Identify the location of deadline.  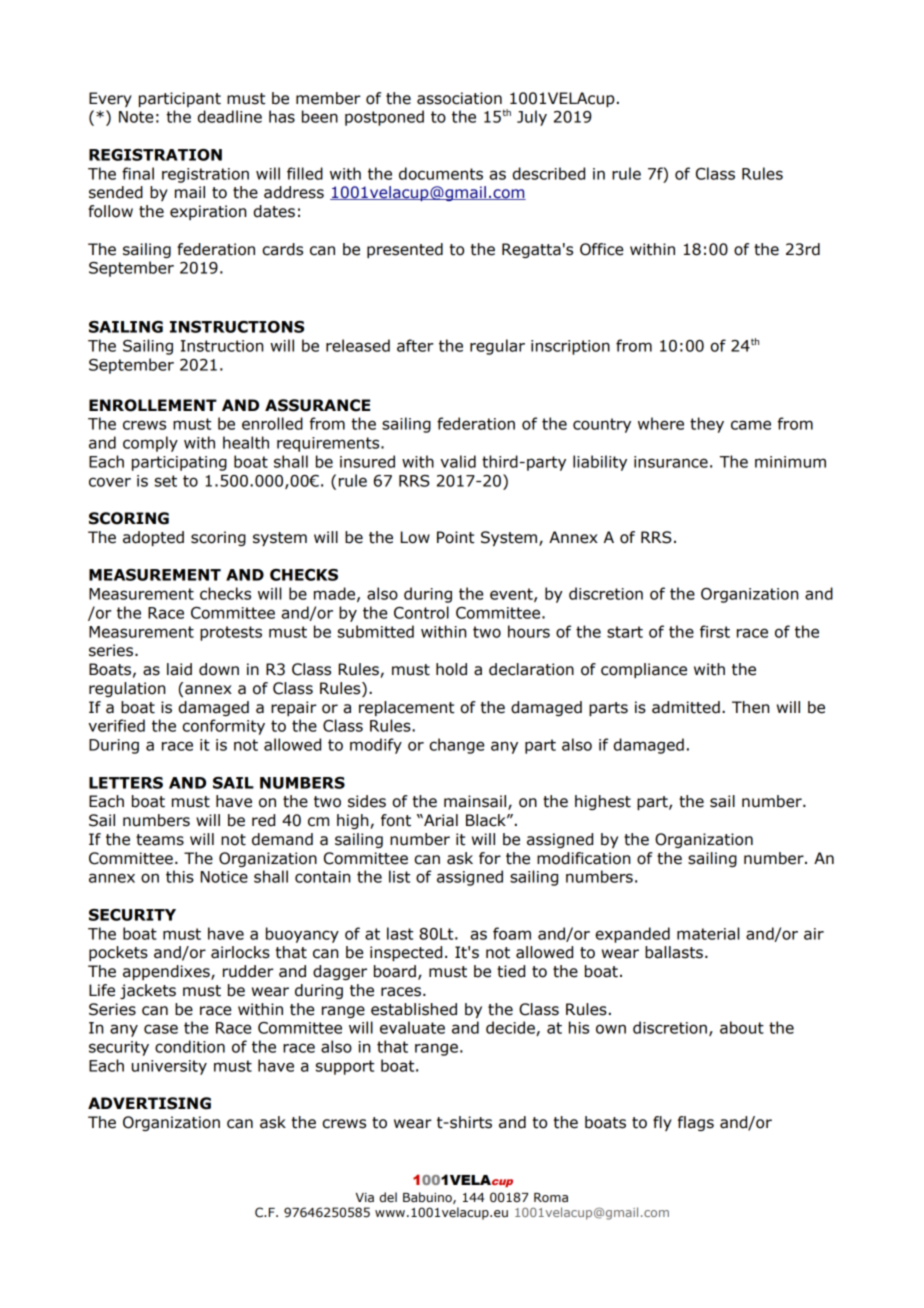
(230, 116).
